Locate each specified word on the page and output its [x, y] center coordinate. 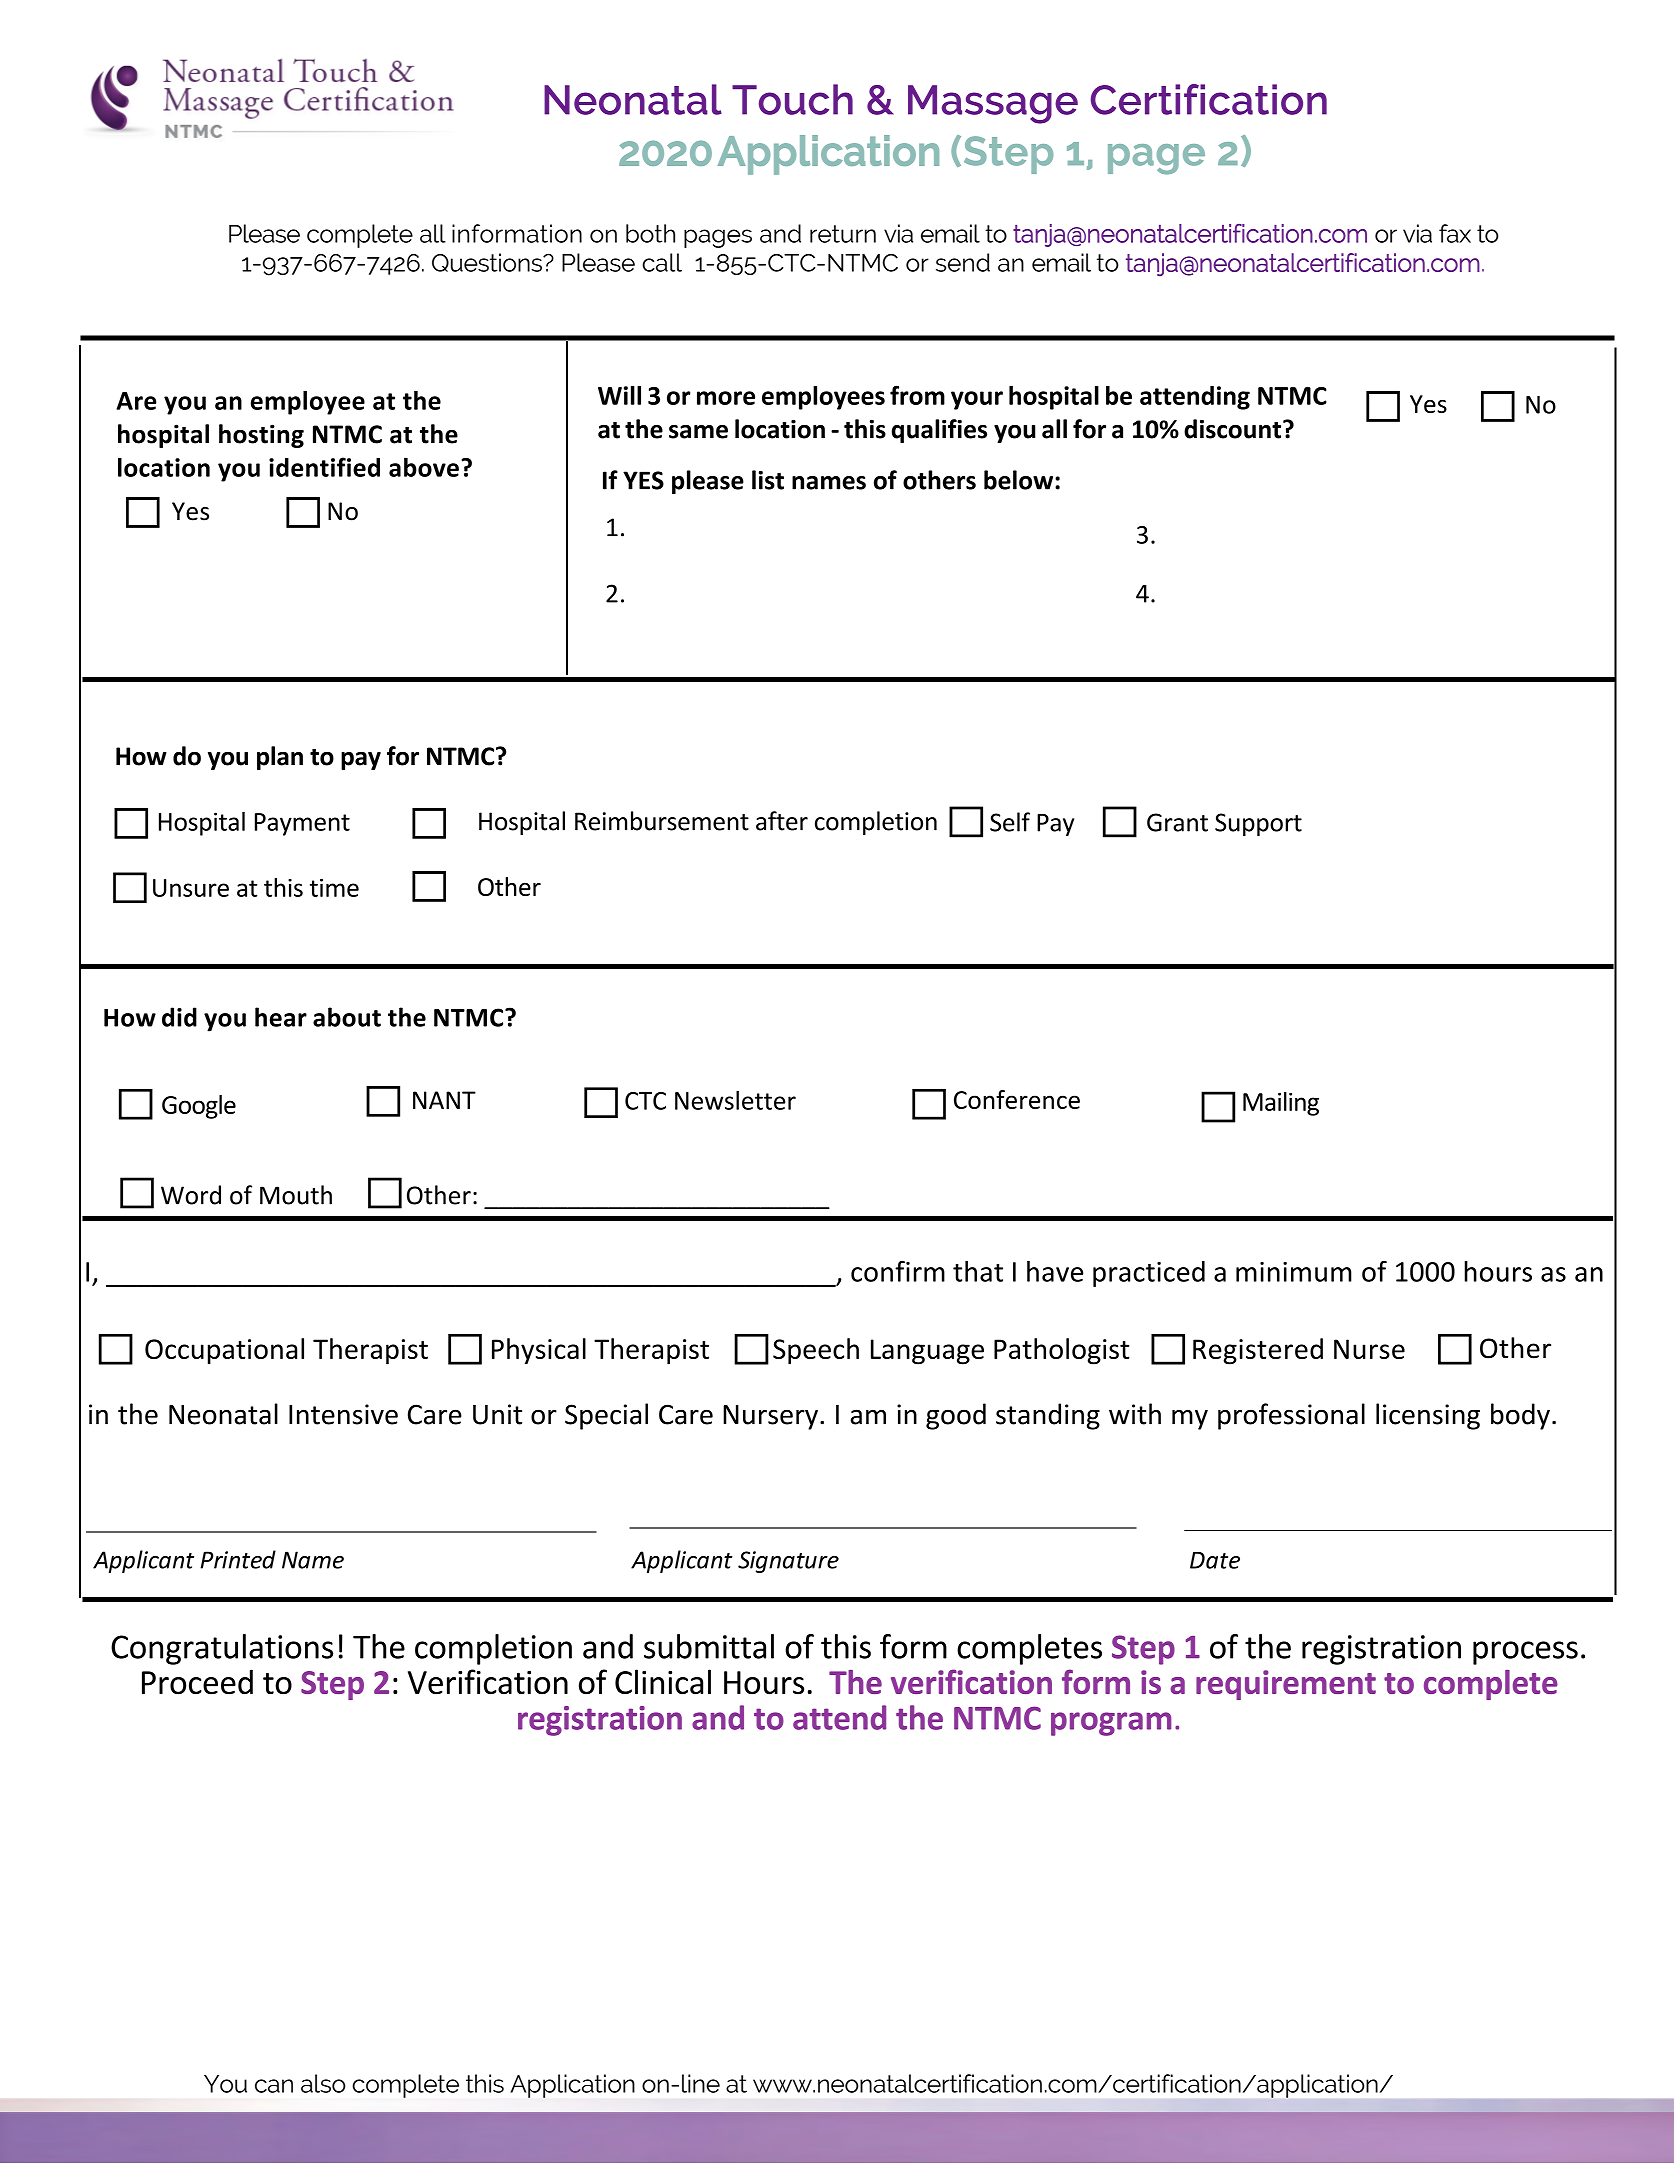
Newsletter [735, 1100]
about [347, 1017]
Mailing [1281, 1104]
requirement [1286, 1685]
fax [1455, 233]
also [323, 2083]
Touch [792, 99]
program [1111, 1724]
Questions [488, 262]
